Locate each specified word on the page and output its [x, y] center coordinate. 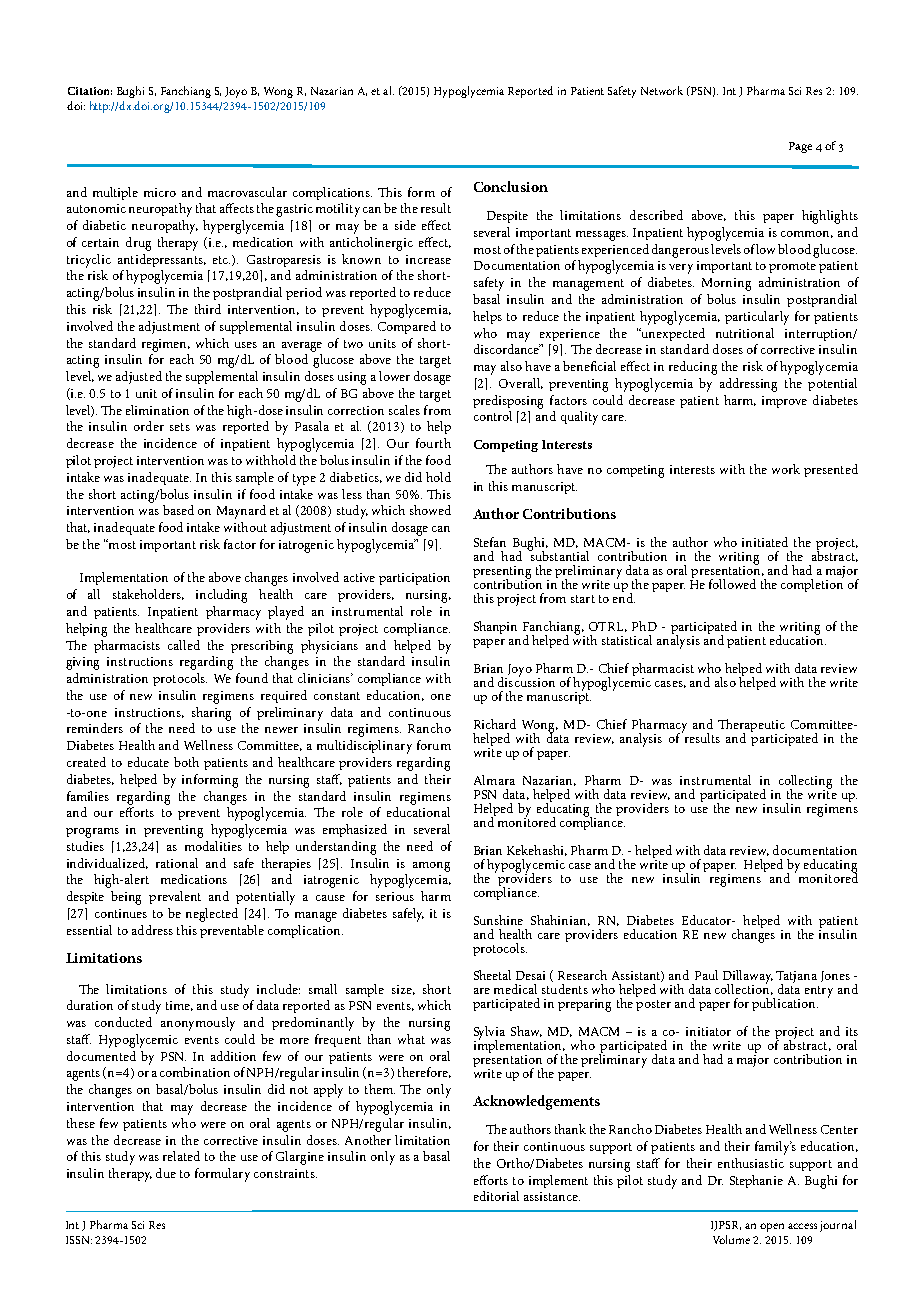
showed [430, 510]
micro [160, 192]
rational [177, 863]
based [178, 510]
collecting [805, 783]
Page [800, 147]
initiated [765, 542]
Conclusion [511, 186]
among [431, 867]
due [166, 1173]
